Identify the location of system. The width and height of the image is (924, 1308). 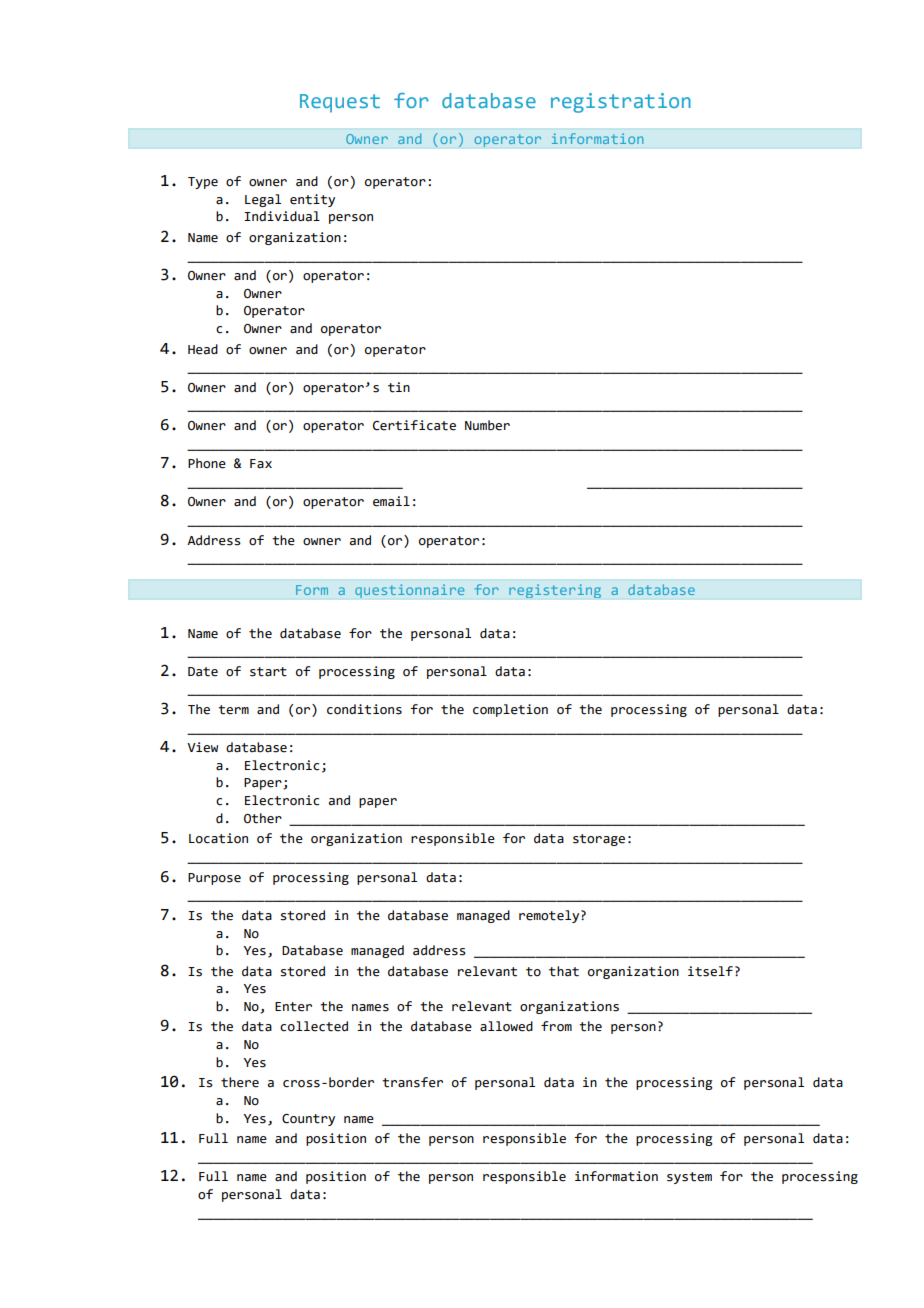
(689, 1178).
